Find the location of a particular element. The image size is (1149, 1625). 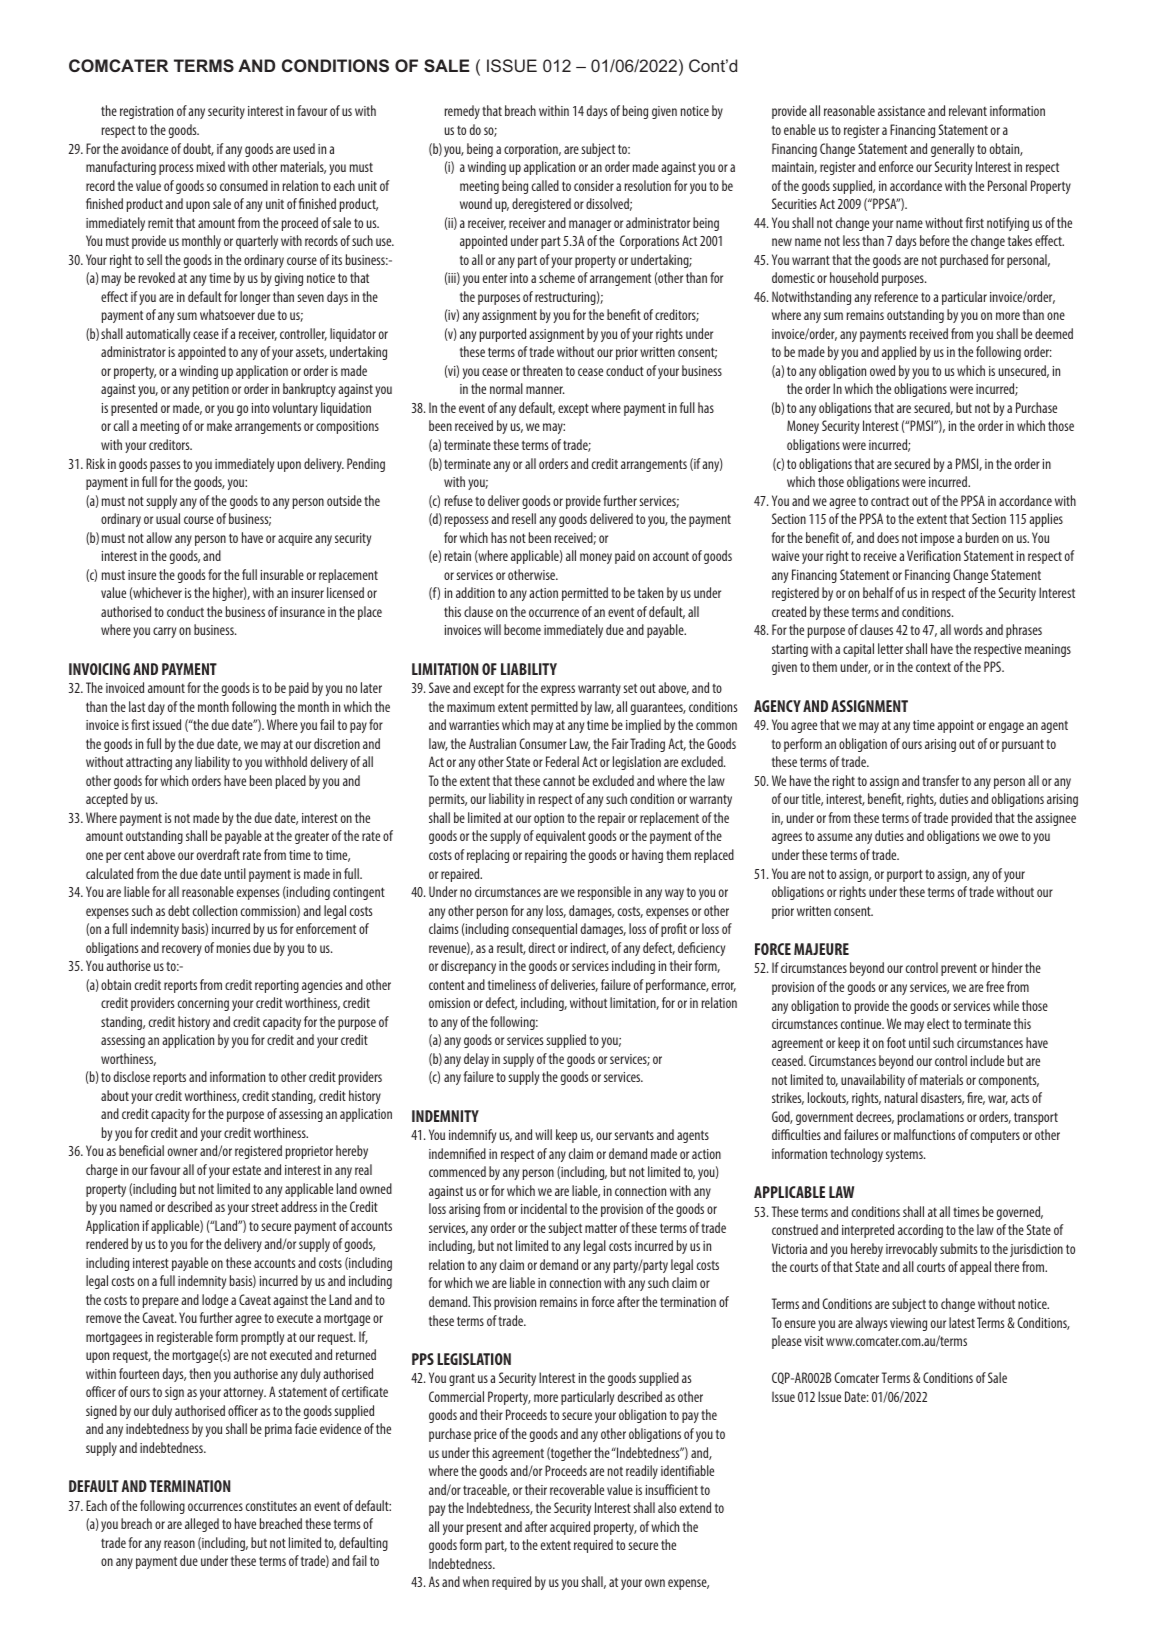

extend is located at coordinates (695, 1507).
